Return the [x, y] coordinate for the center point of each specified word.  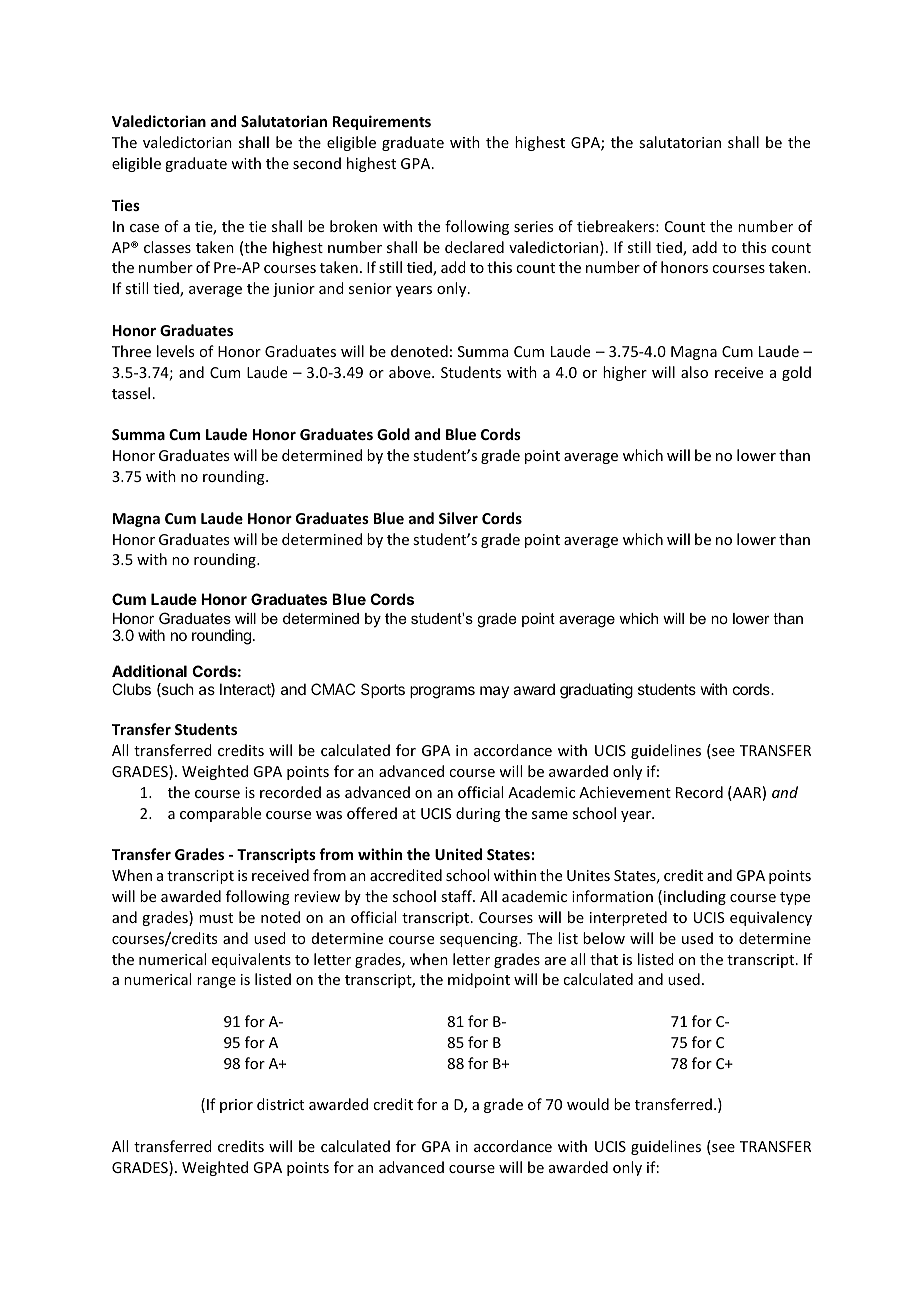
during [478, 814]
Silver [458, 518]
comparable [220, 814]
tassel [131, 393]
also [694, 372]
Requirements [382, 122]
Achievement [625, 792]
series [533, 226]
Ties [126, 205]
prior [236, 1106]
